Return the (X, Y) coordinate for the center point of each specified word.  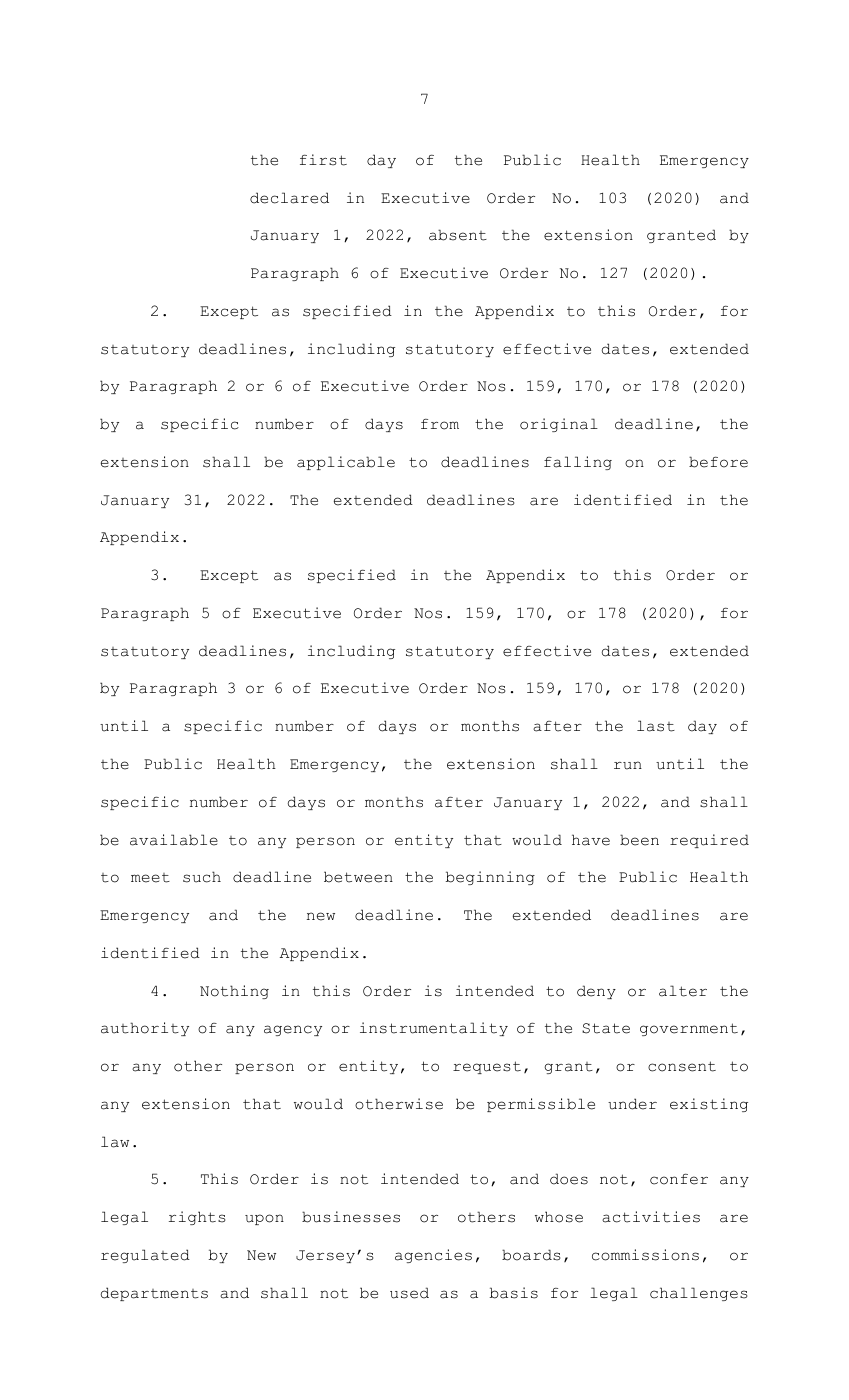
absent (458, 235)
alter (683, 991)
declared (289, 198)
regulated (145, 1256)
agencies (433, 1256)
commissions (645, 1255)
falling (578, 463)
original (559, 425)
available (174, 840)
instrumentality (434, 1029)
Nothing (234, 992)
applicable (346, 463)
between (358, 877)
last (656, 726)
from (440, 424)
